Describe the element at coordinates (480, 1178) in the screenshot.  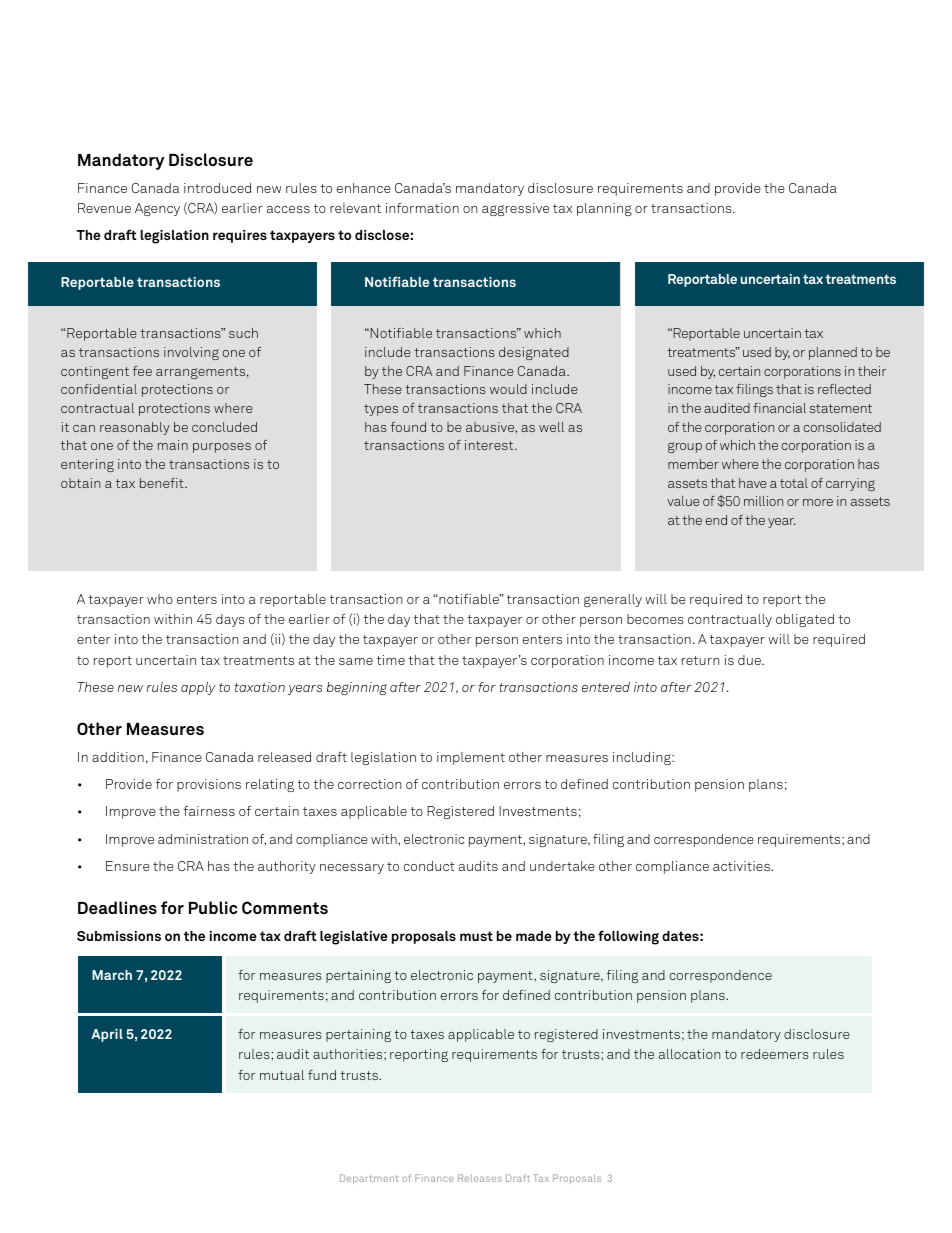
I see `Releases` at that location.
